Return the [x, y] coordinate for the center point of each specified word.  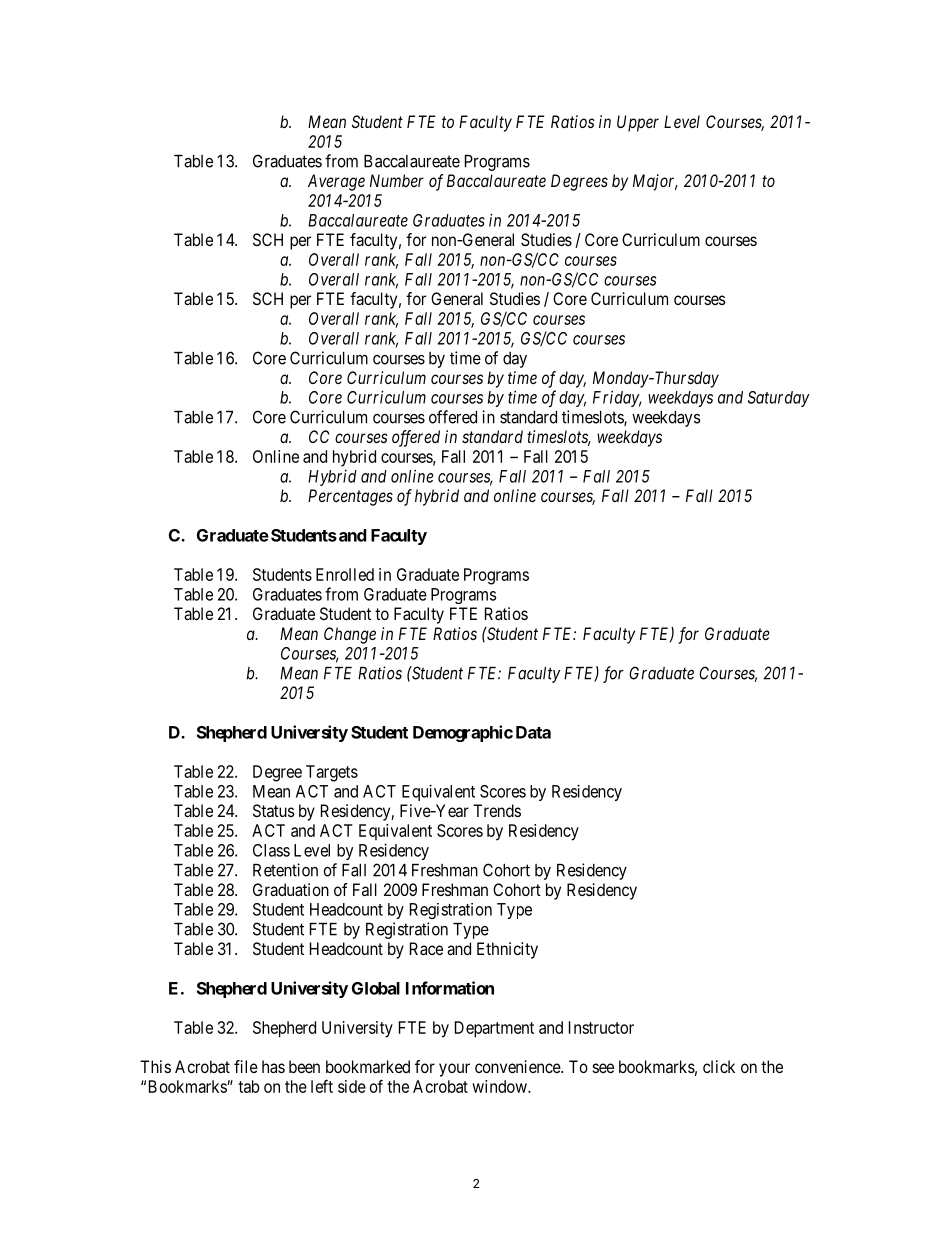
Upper [638, 123]
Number [397, 180]
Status [274, 810]
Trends [497, 810]
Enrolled [345, 574]
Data [533, 732]
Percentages [350, 497]
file [246, 1066]
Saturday [779, 399]
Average [336, 182]
